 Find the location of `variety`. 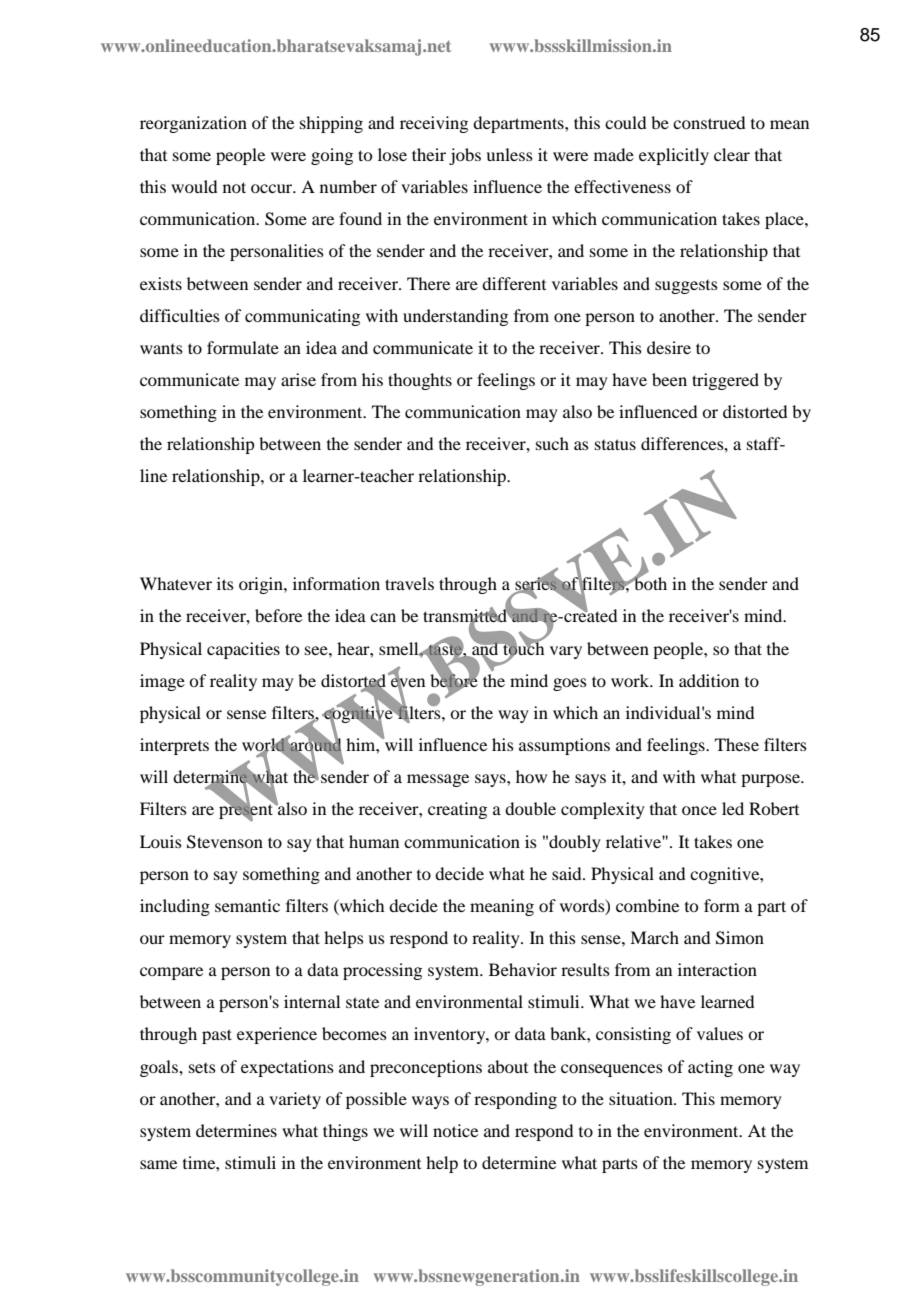

variety is located at coordinates (295, 1100).
